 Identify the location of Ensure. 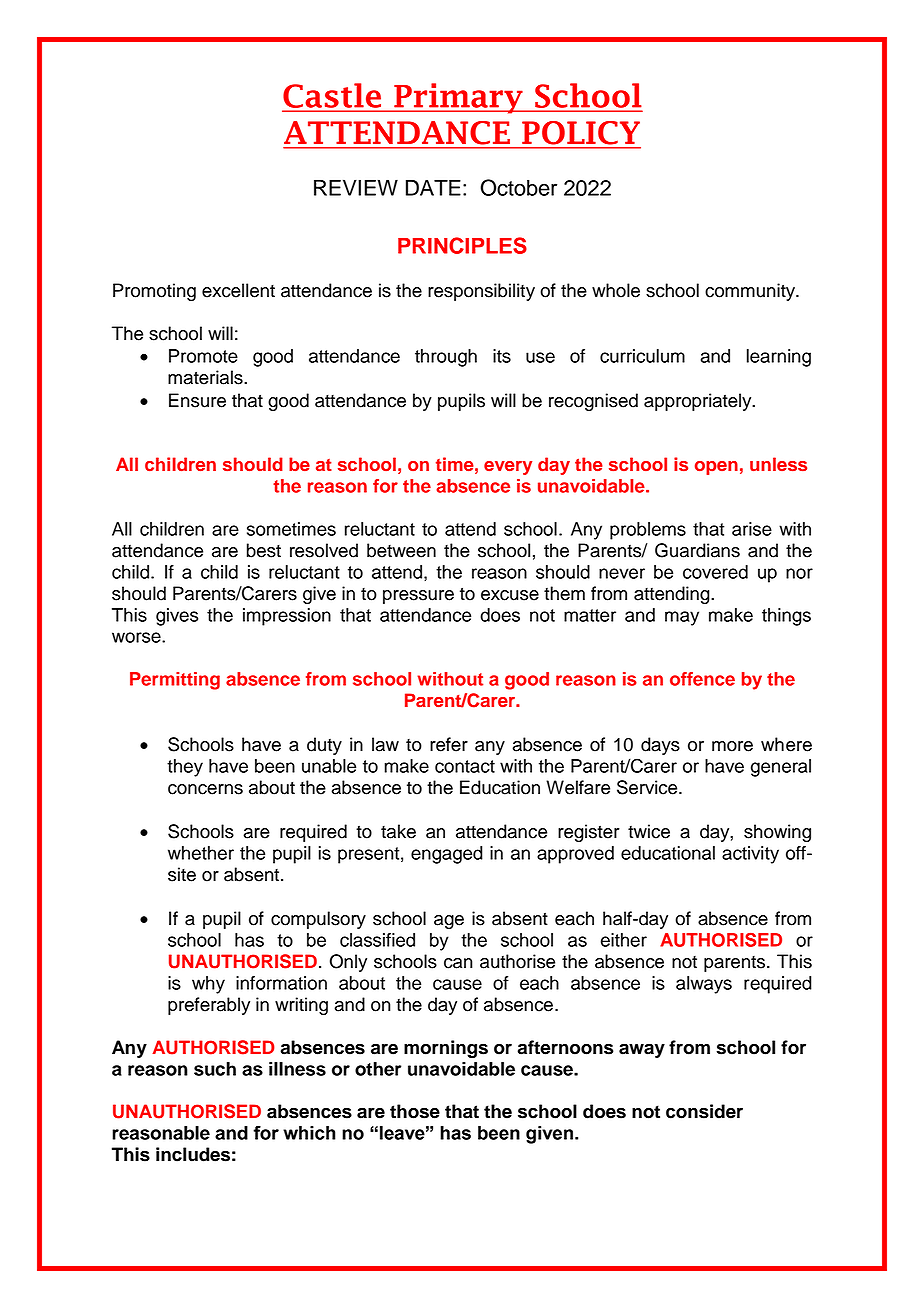
(197, 400).
